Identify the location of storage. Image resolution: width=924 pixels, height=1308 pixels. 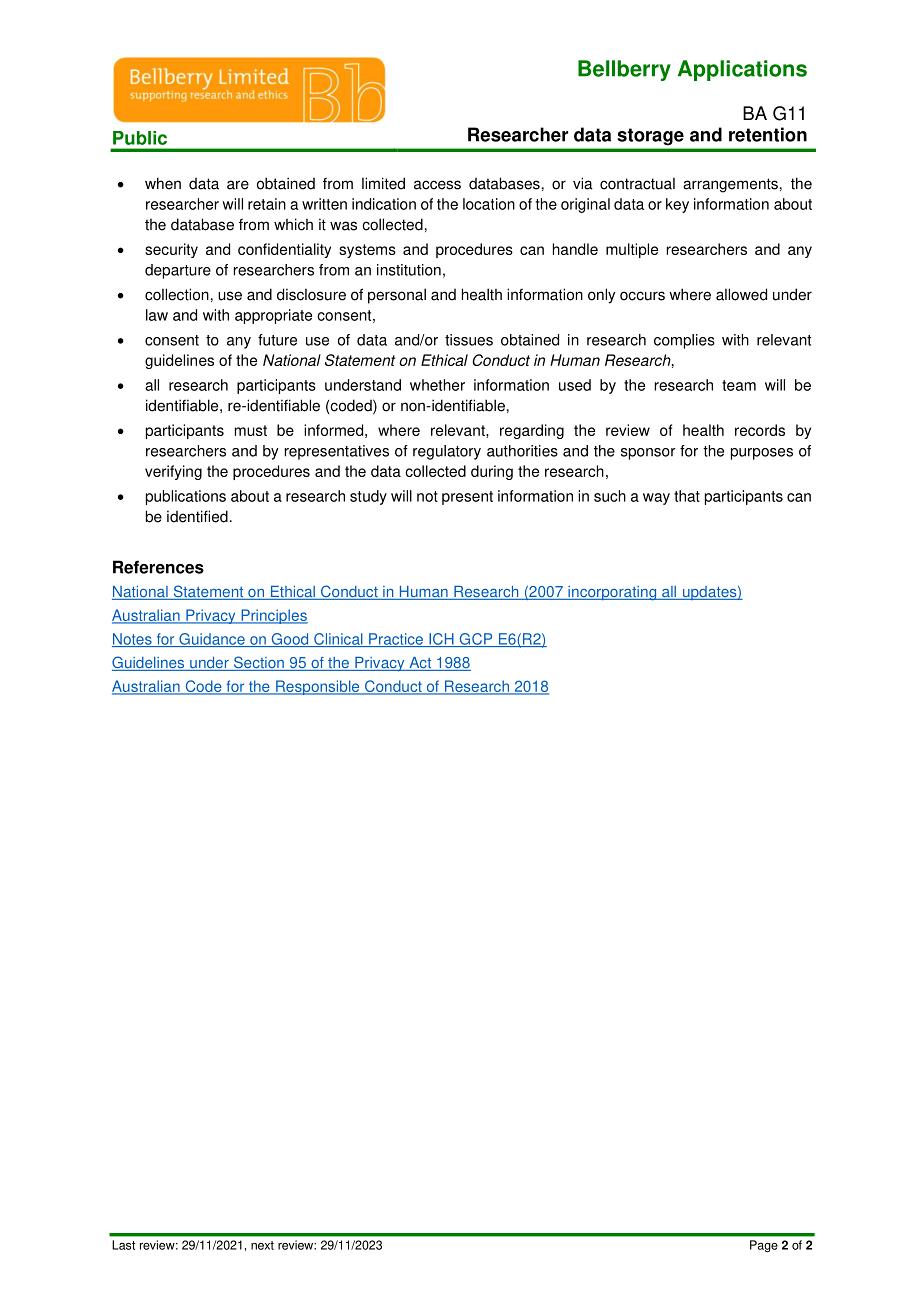
(651, 137).
